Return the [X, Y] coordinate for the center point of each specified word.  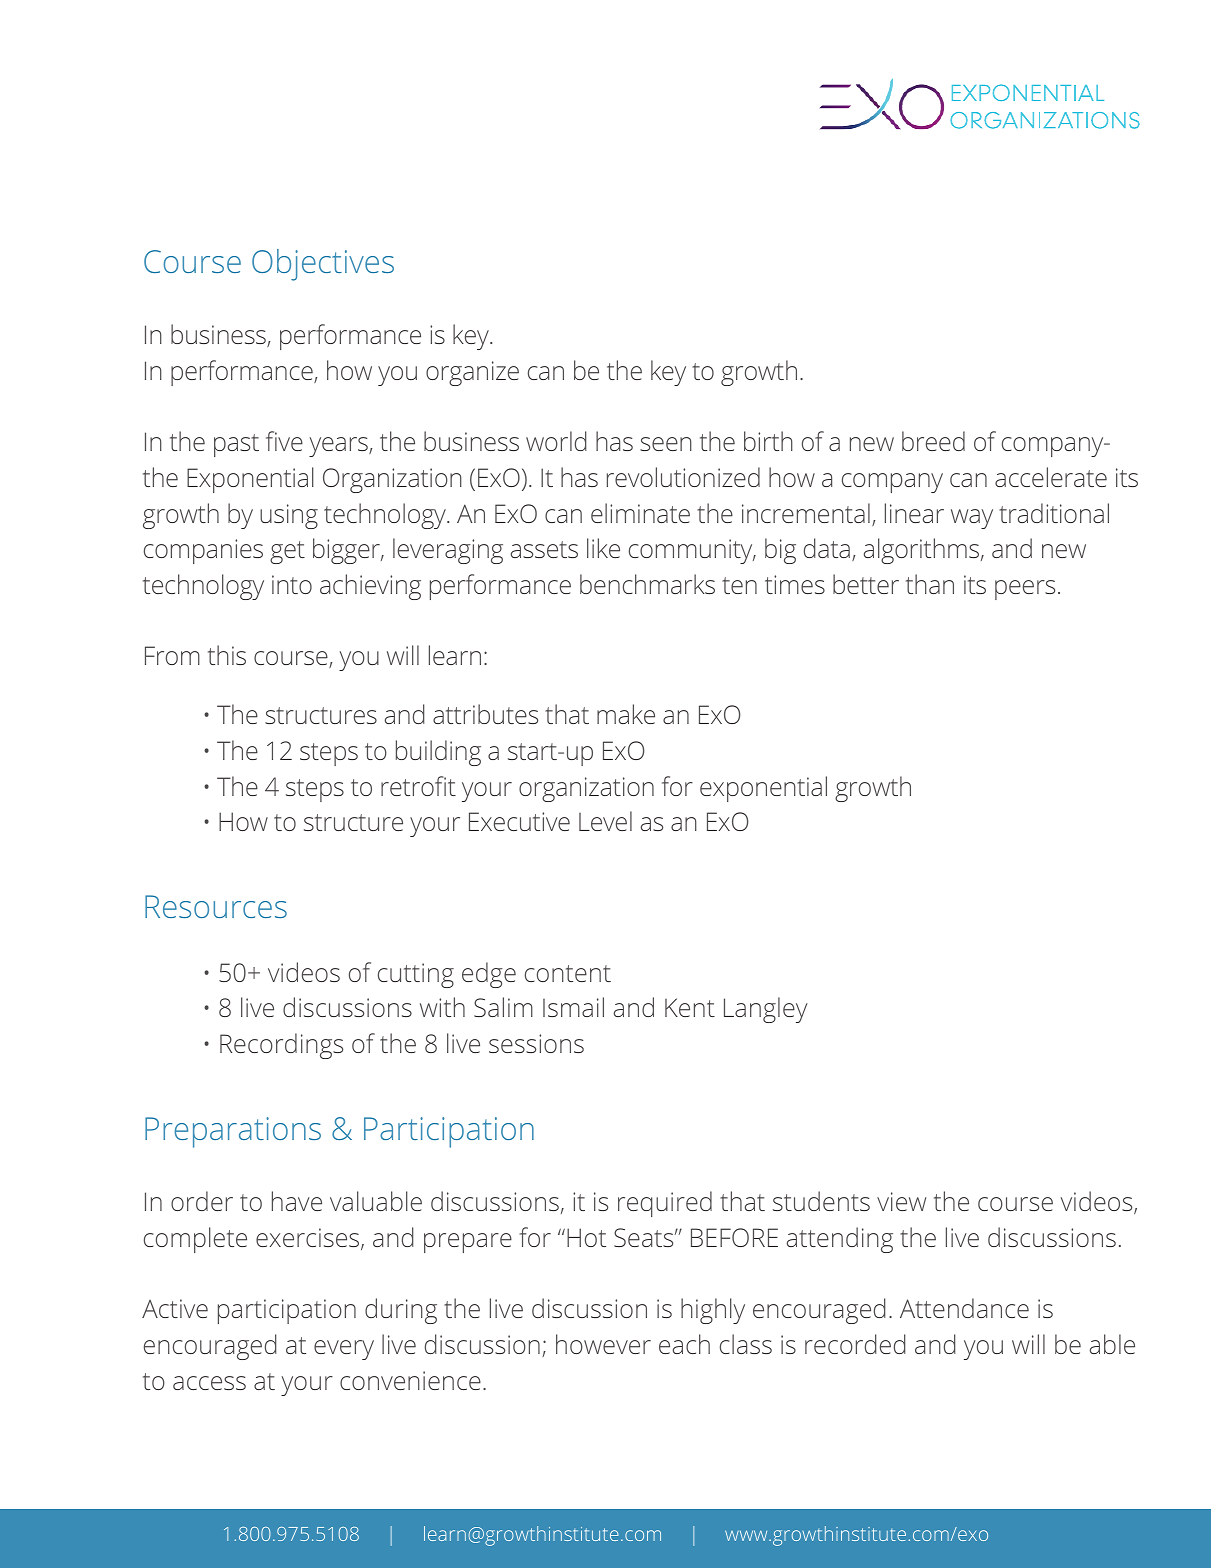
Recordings [281, 1046]
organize [472, 373]
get [287, 552]
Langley [766, 1010]
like [603, 548]
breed [933, 441]
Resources [216, 906]
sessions [536, 1043]
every [344, 1350]
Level [605, 821]
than [930, 584]
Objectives [323, 265]
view [901, 1201]
